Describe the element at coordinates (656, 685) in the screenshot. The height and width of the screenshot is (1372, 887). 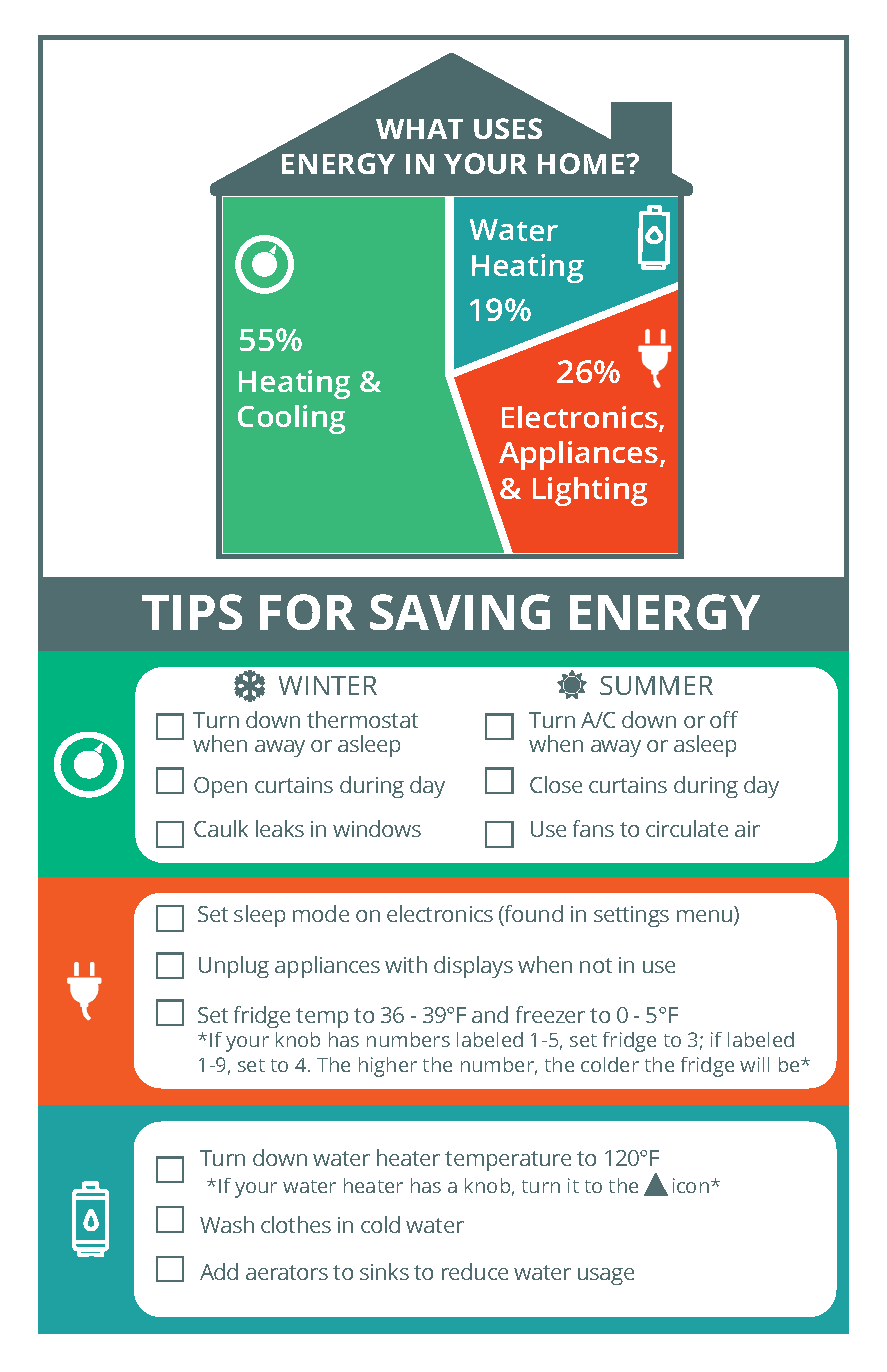
I see `SUMMER` at that location.
